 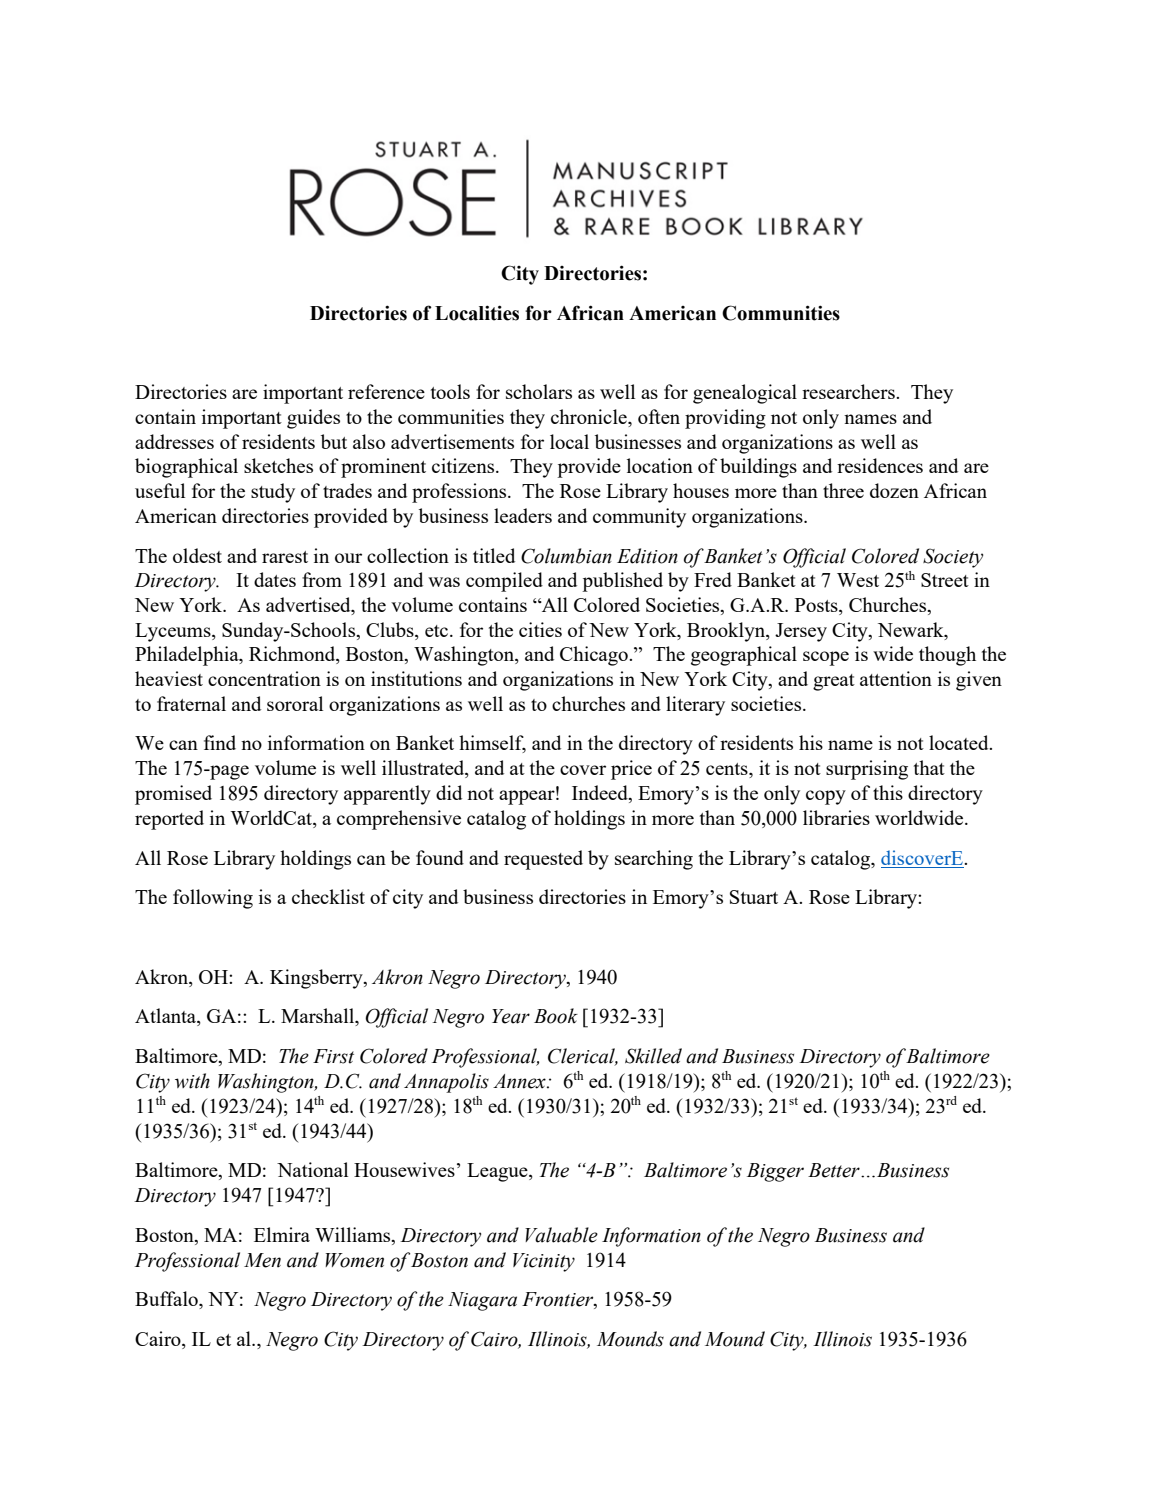 I want to click on Bigger, so click(x=775, y=1172).
